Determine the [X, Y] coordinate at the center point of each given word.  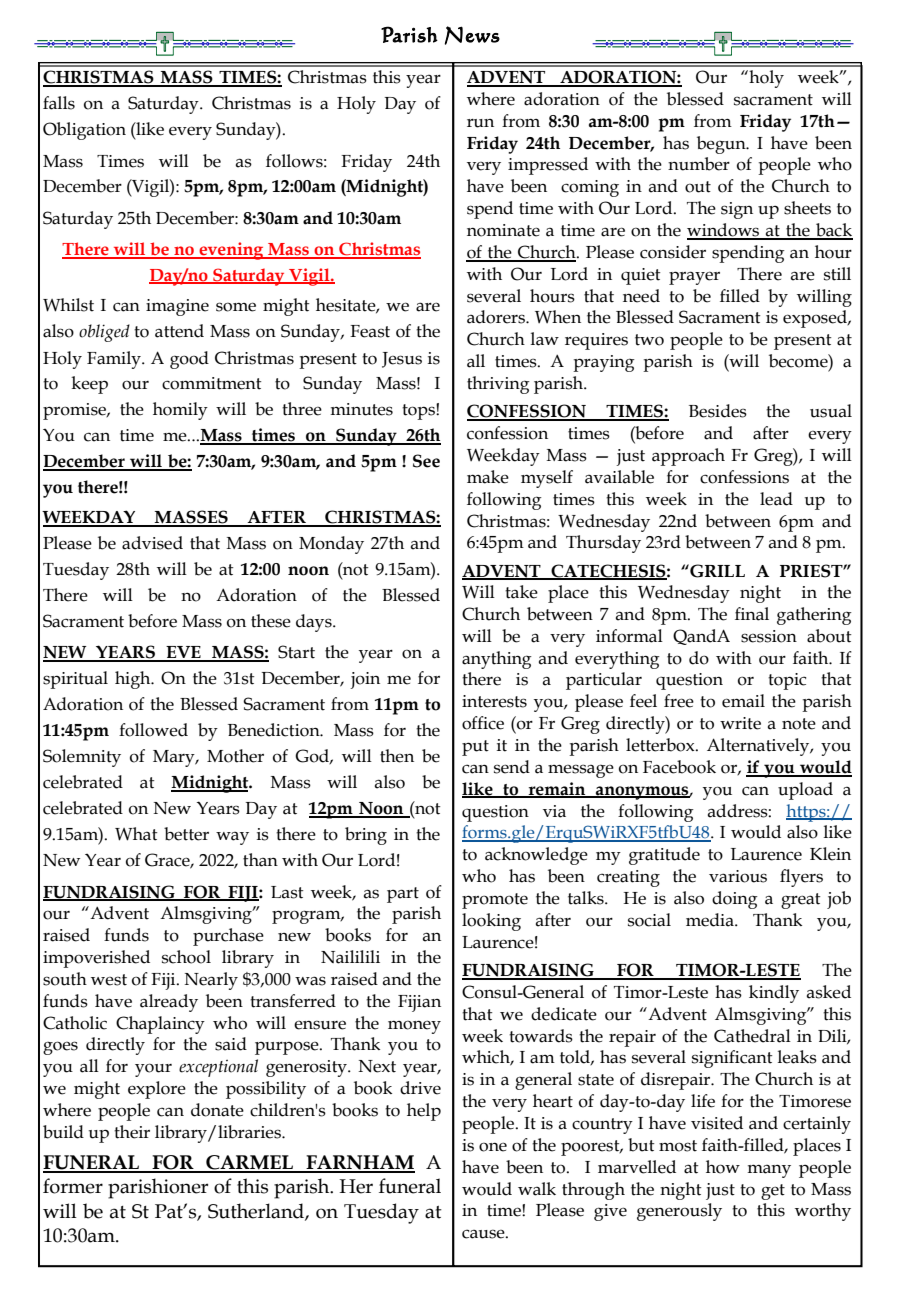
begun [722, 145]
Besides [718, 411]
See [426, 461]
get [773, 1192]
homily [180, 411]
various [738, 876]
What [136, 834]
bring [366, 836]
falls [59, 103]
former [73, 1186]
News [472, 35]
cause [484, 1234]
